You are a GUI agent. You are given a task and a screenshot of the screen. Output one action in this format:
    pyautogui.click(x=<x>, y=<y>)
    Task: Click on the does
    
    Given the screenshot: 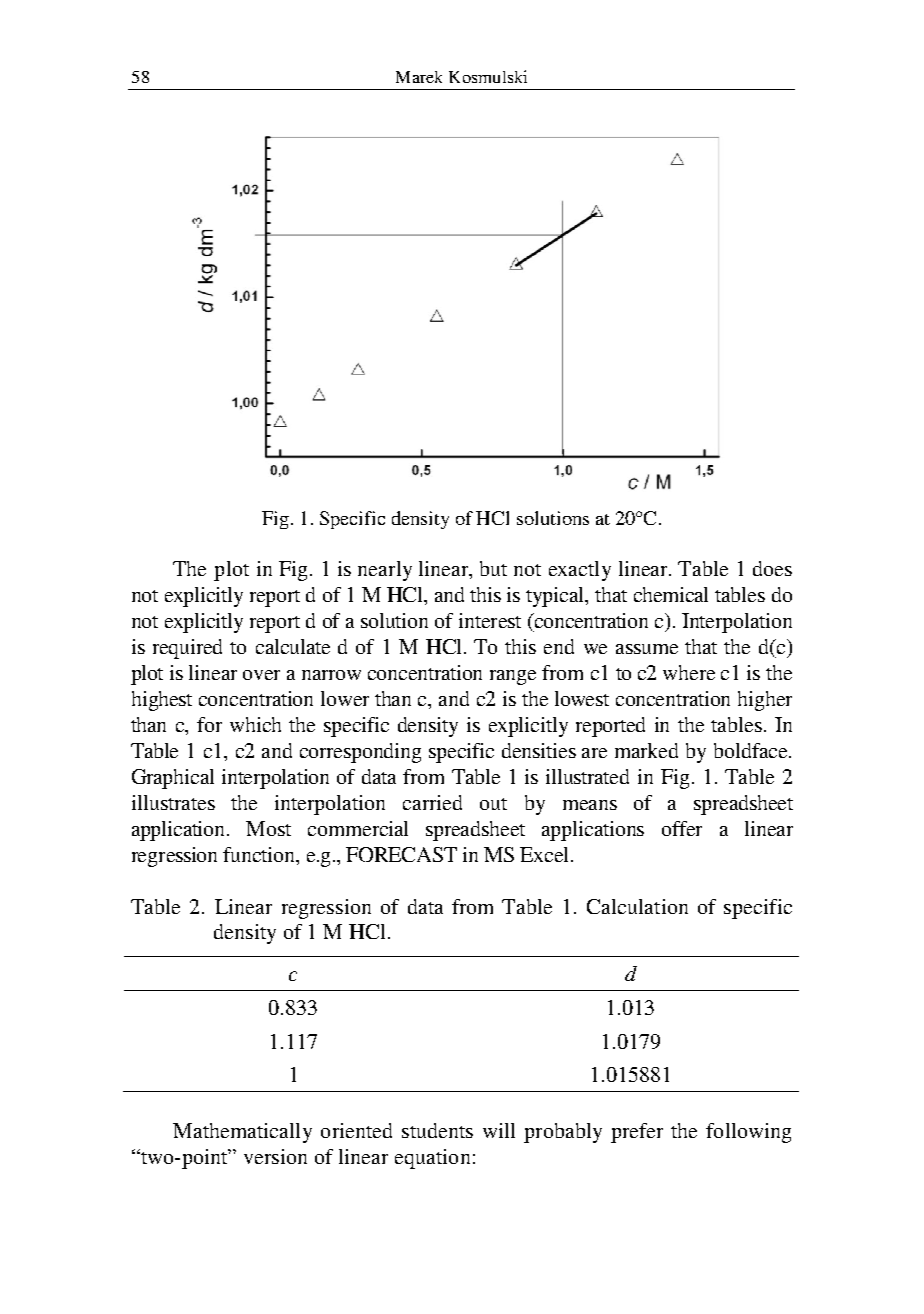 What is the action you would take?
    pyautogui.click(x=772, y=568)
